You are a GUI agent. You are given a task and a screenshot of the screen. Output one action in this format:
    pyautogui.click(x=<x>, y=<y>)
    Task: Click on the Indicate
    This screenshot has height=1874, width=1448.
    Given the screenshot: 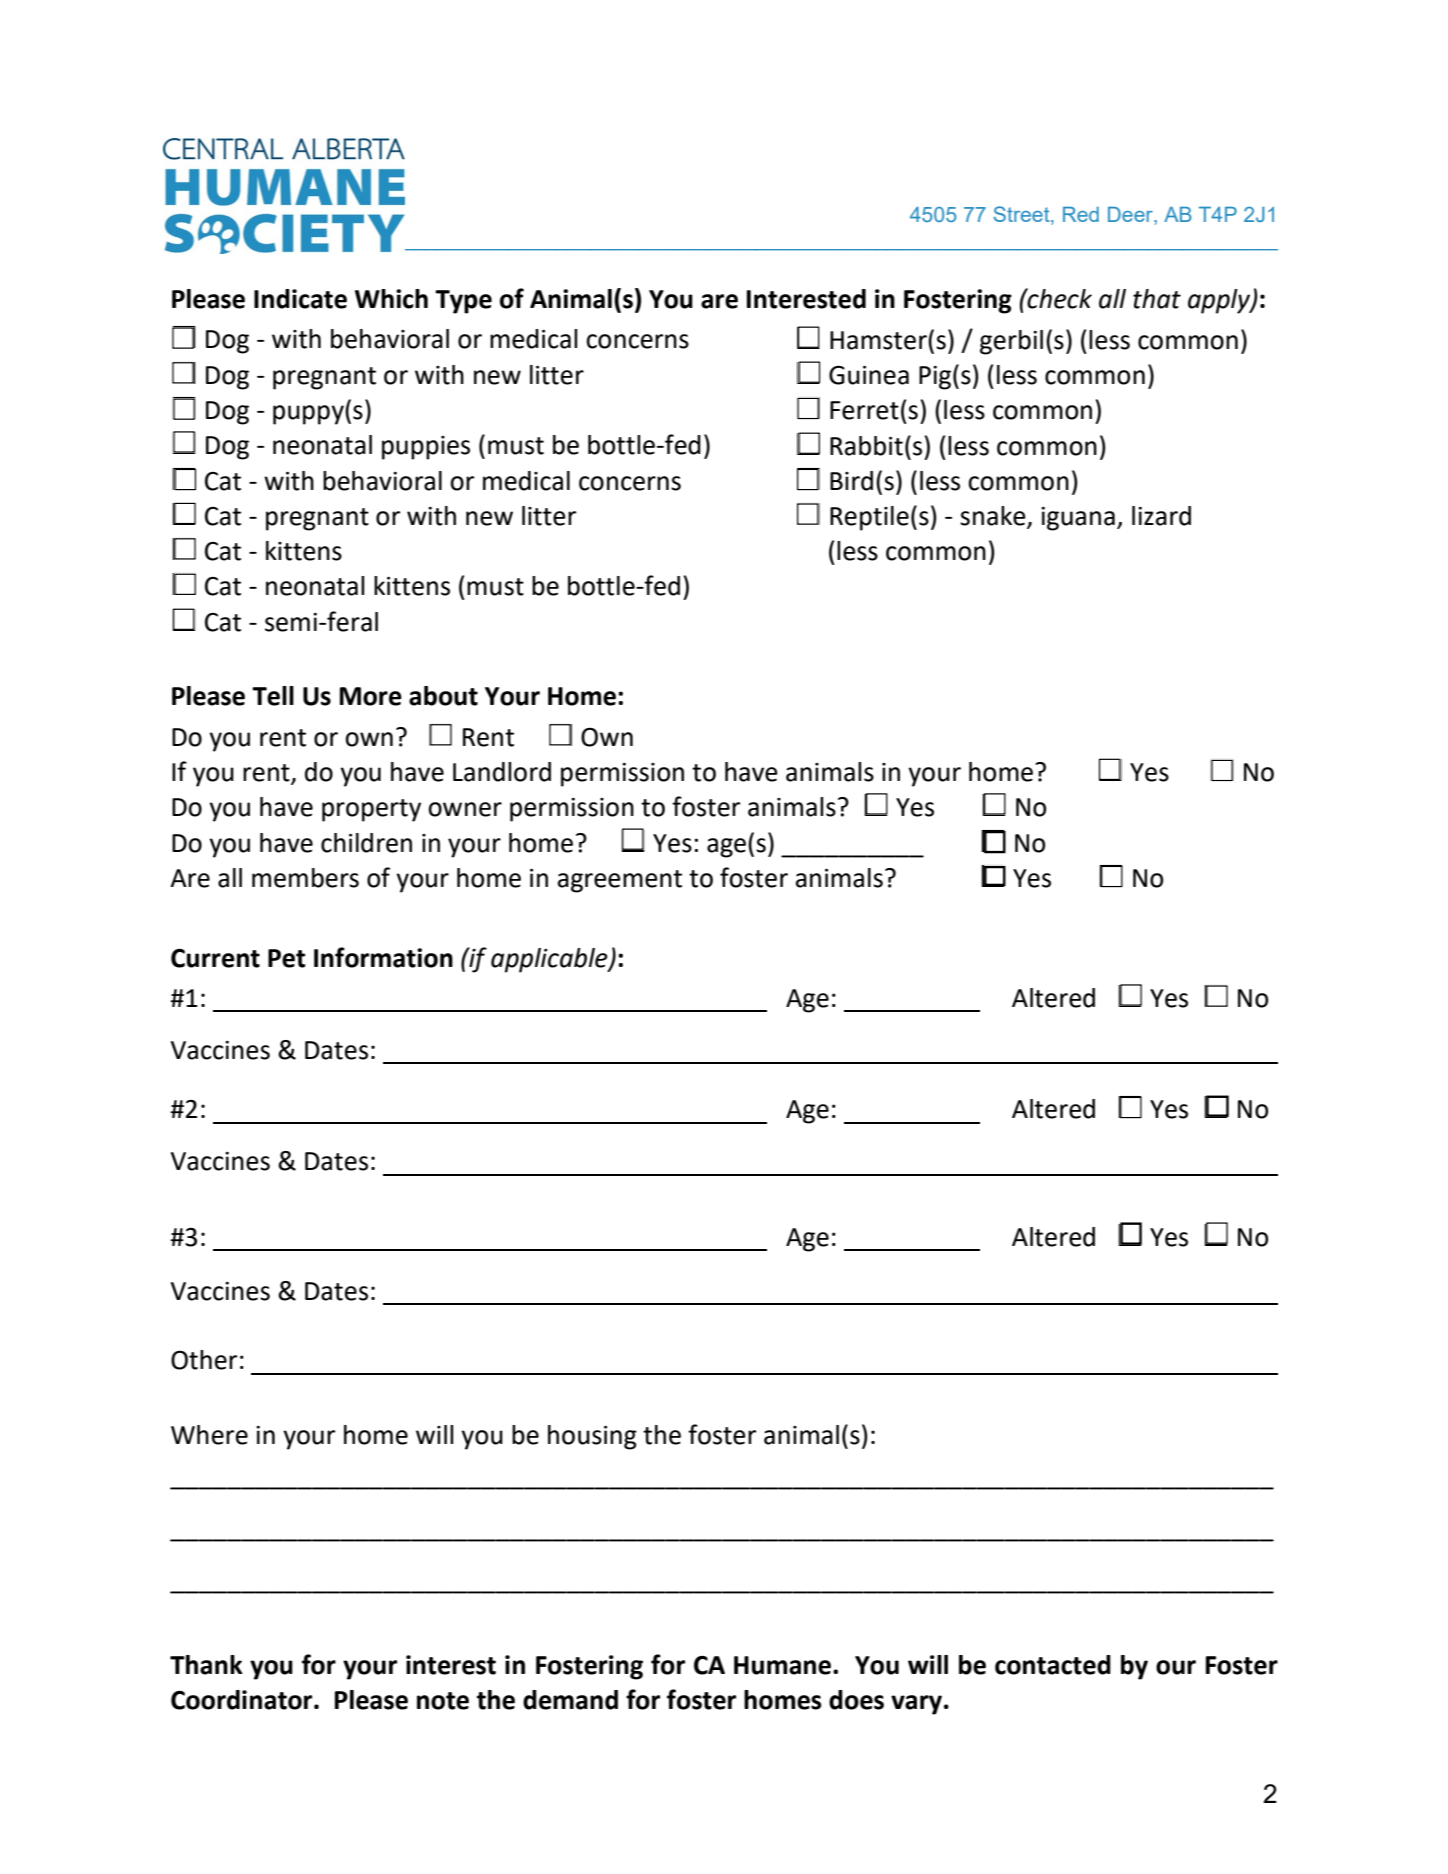 What is the action you would take?
    pyautogui.click(x=300, y=299)
